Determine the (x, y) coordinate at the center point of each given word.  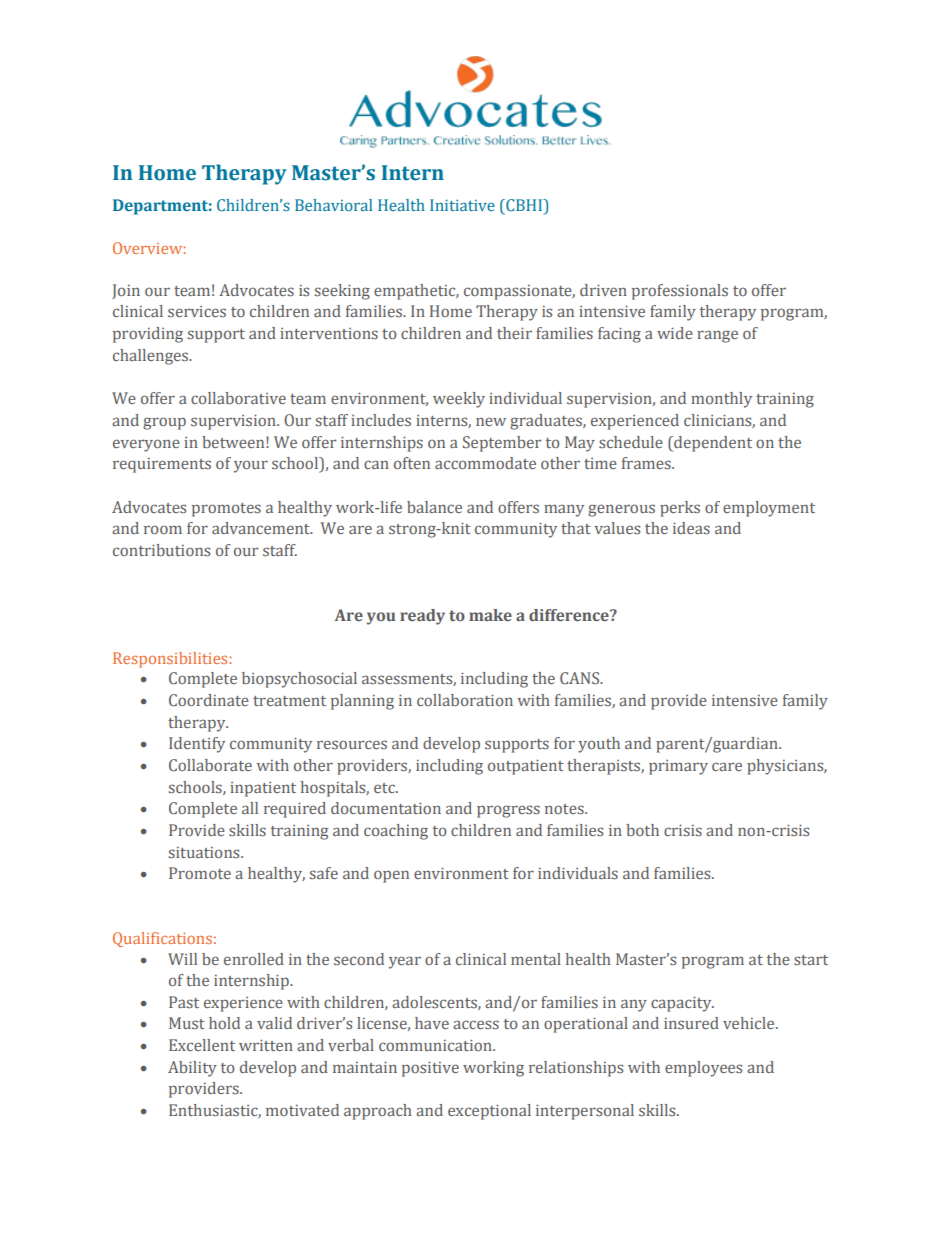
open (391, 876)
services (197, 311)
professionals (680, 292)
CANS (581, 678)
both (642, 830)
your (251, 466)
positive (430, 1069)
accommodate (485, 463)
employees (703, 1069)
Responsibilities (171, 660)
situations (205, 852)
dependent (712, 444)
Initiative (462, 205)
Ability (192, 1069)
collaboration (465, 700)
